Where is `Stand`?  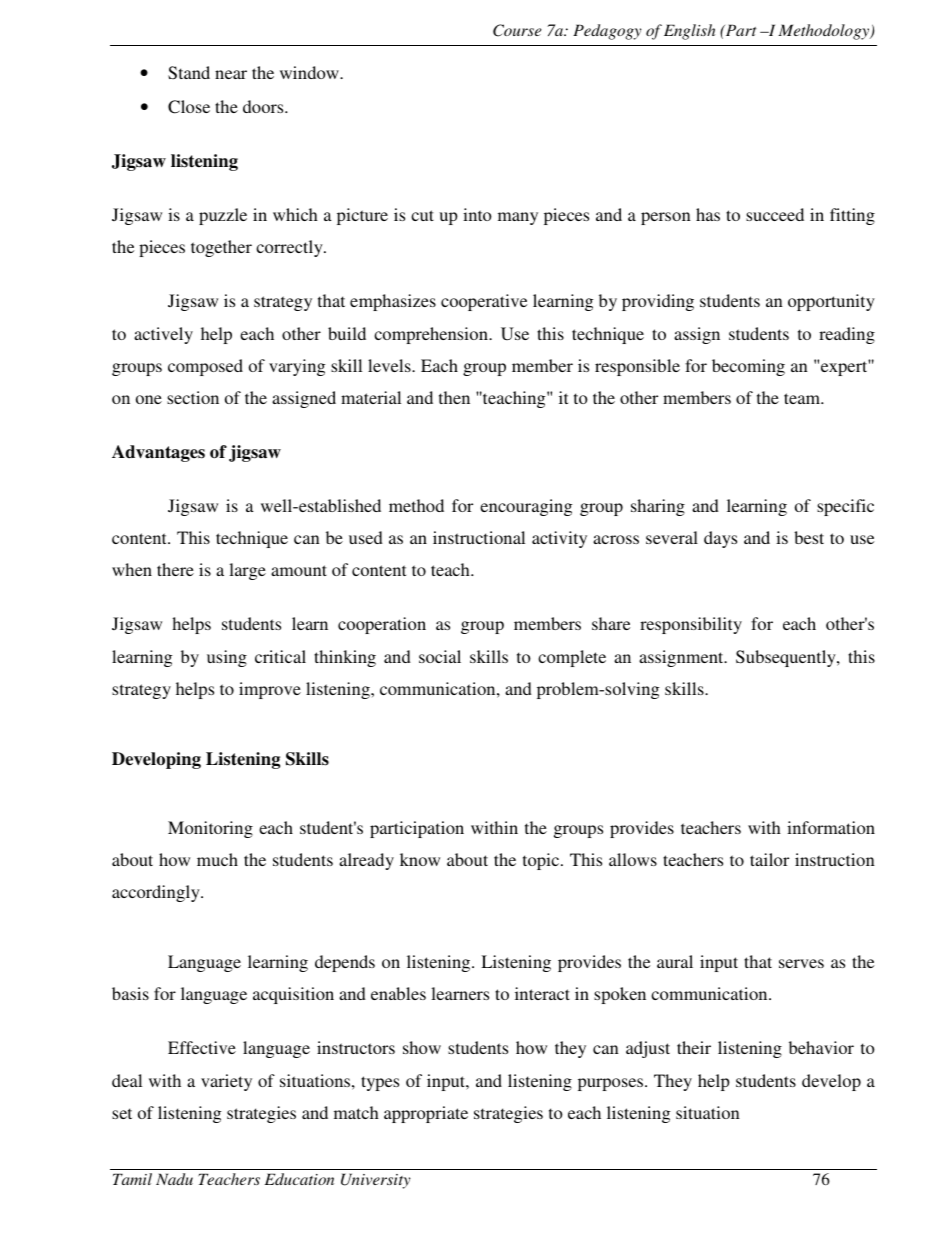 Stand is located at coordinates (189, 73).
